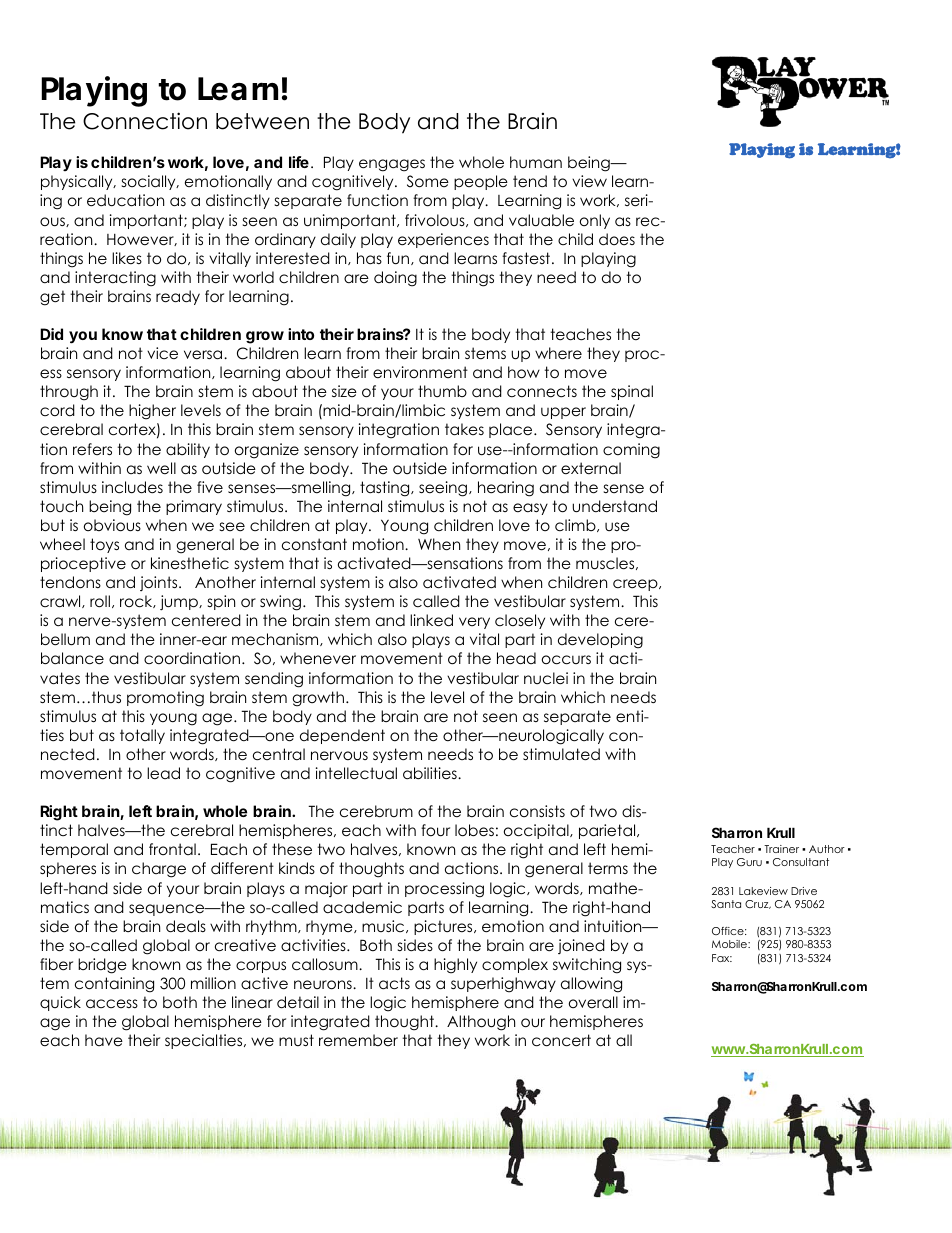 This screenshot has height=1233, width=952. Describe the element at coordinates (163, 773) in the screenshot. I see `lead` at that location.
